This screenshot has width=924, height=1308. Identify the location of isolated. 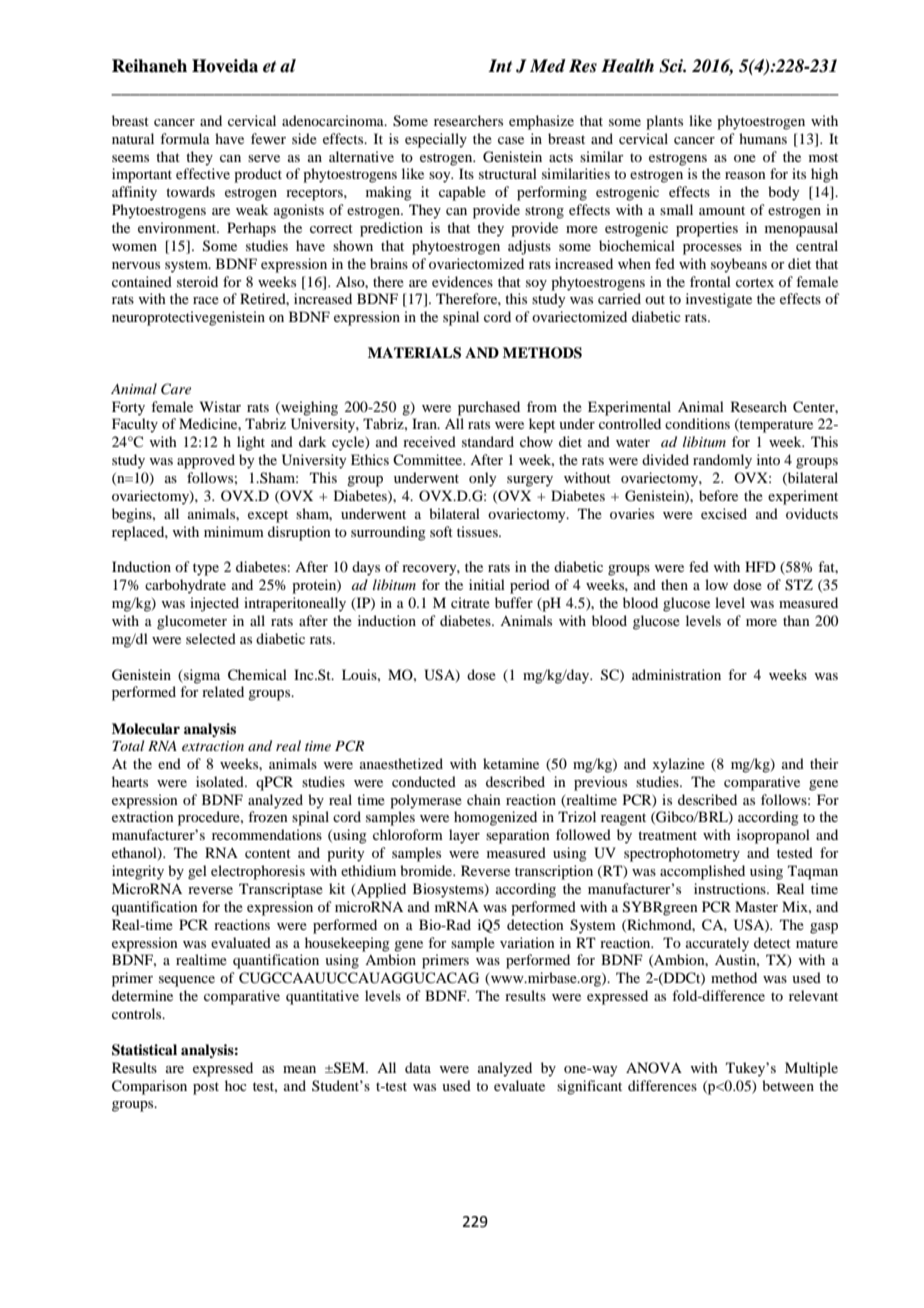
(221, 781).
